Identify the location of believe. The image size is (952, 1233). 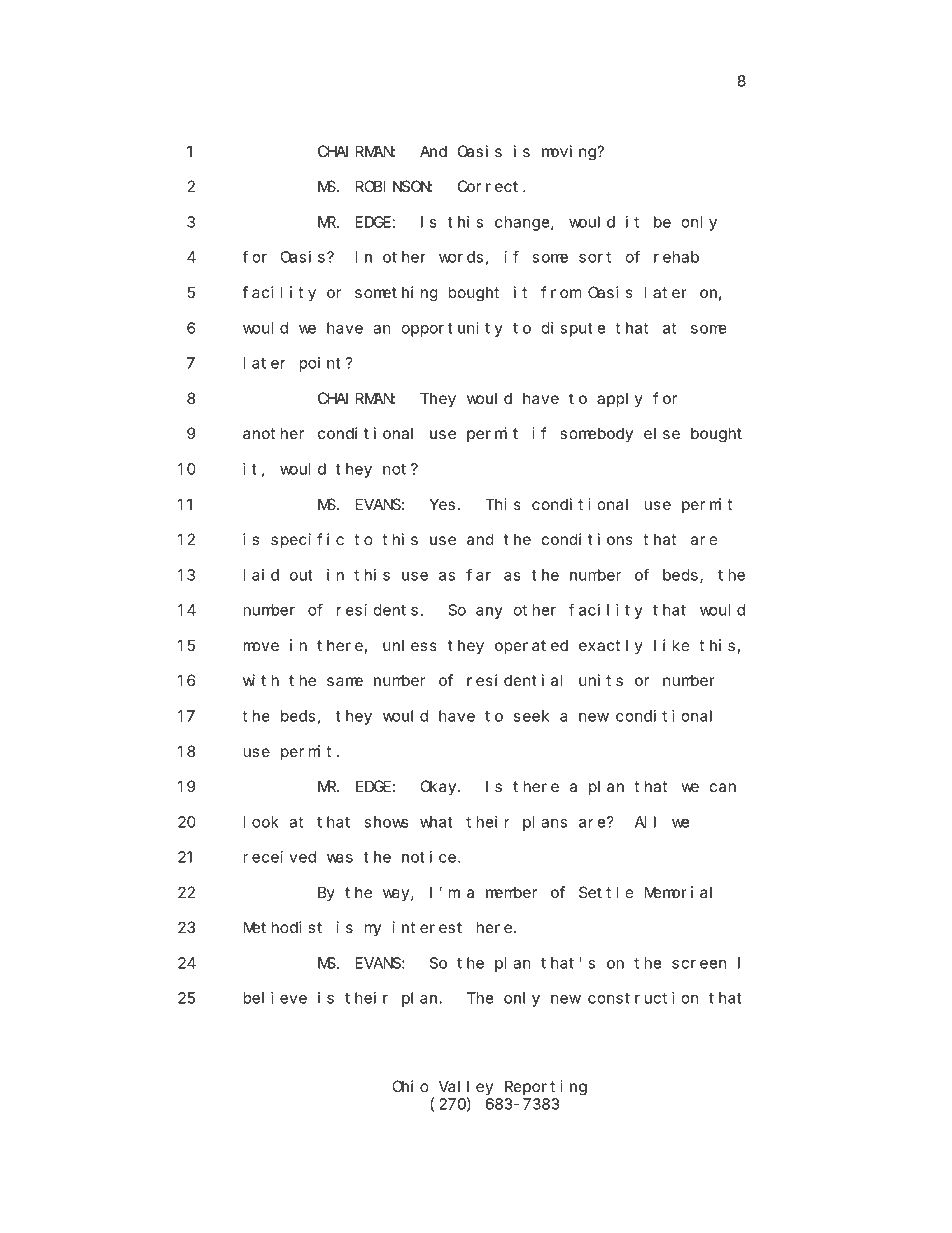
(275, 998).
